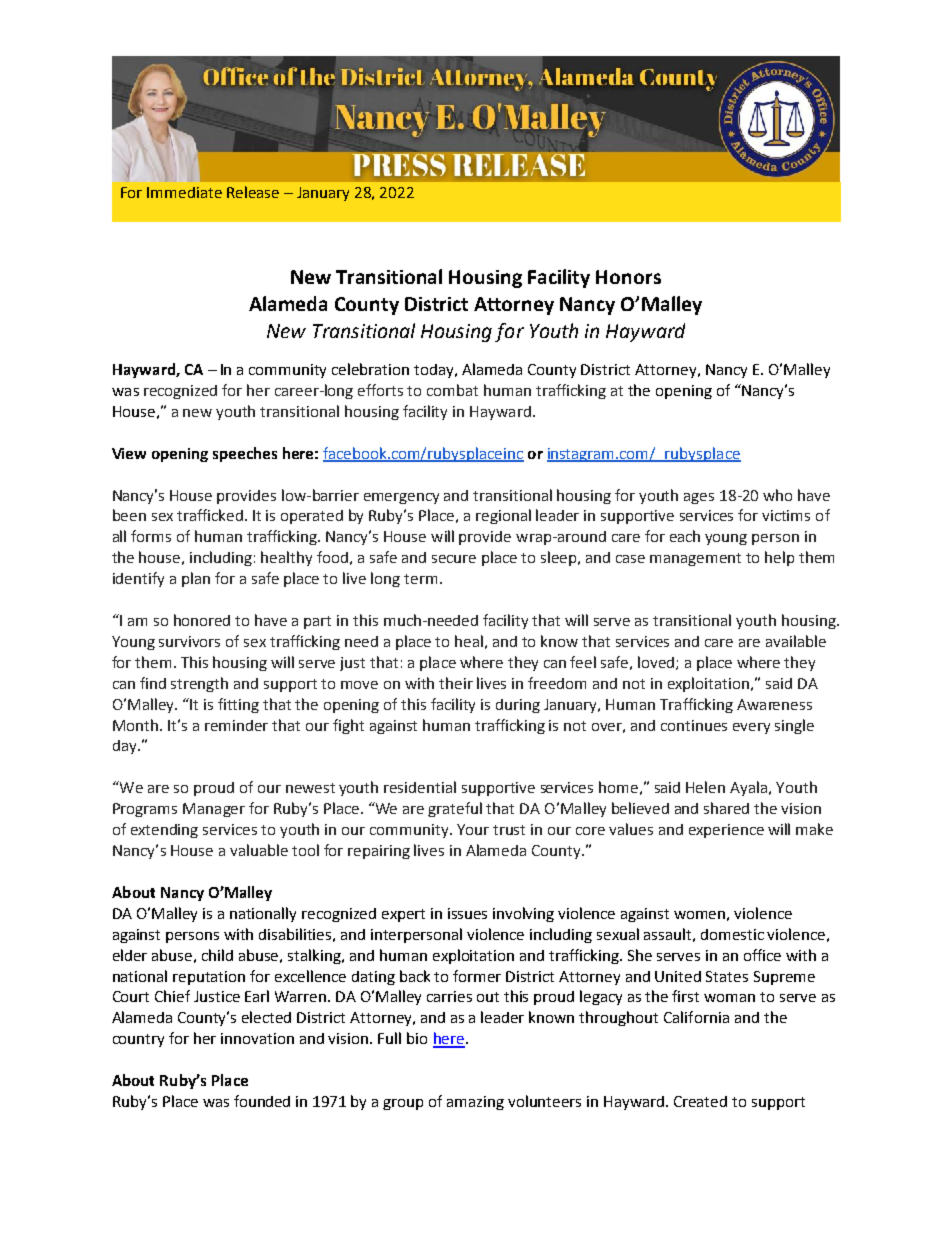  What do you see at coordinates (435, 371) in the screenshot?
I see `today` at bounding box center [435, 371].
